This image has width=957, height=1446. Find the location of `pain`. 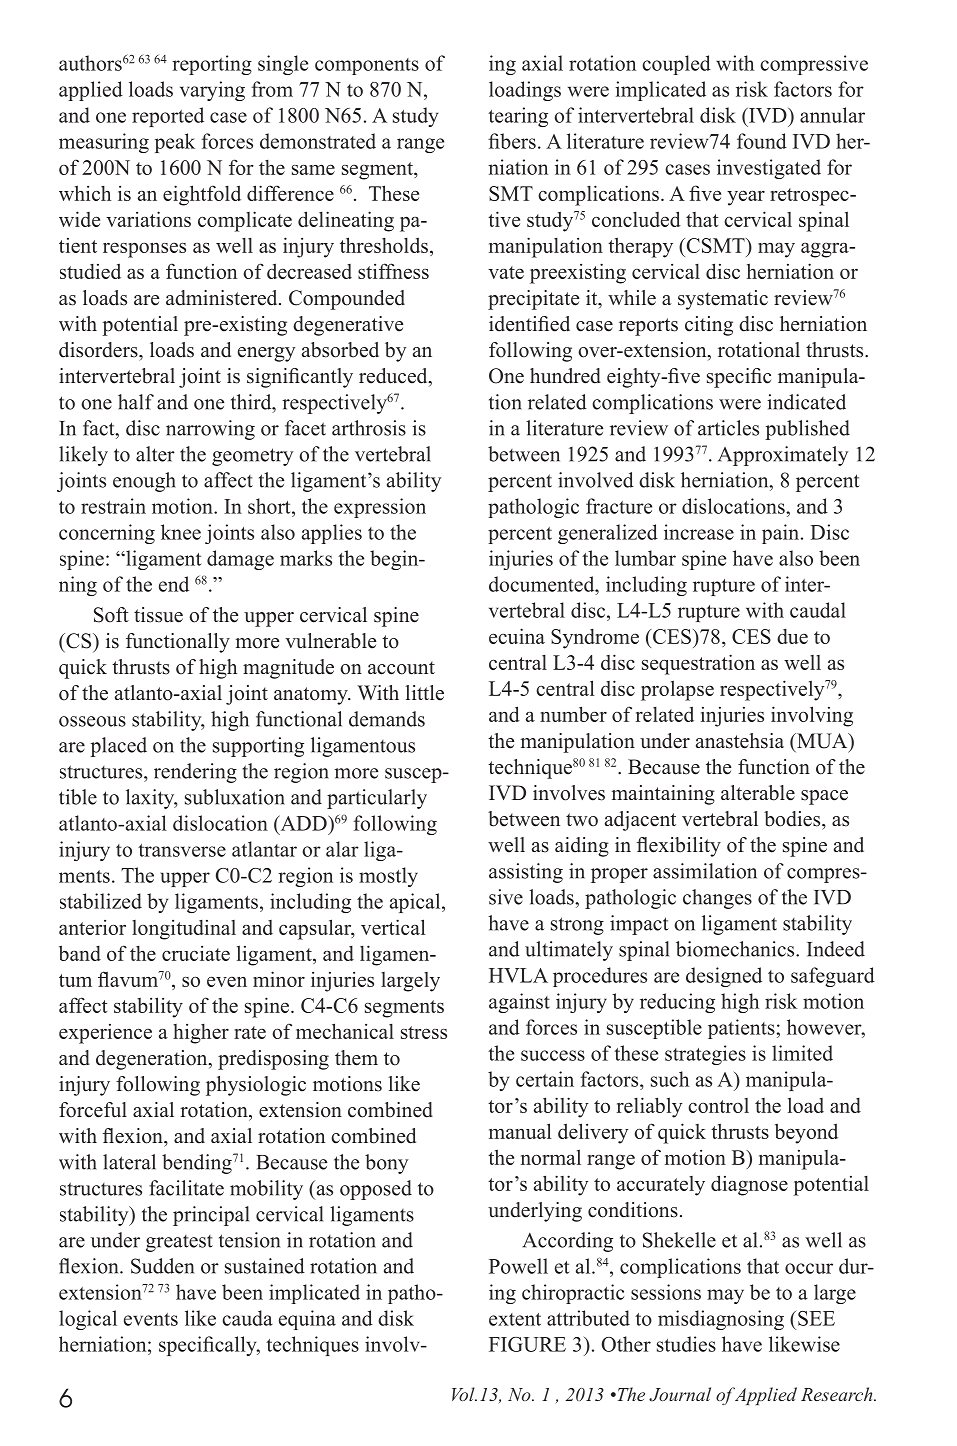

pain is located at coordinates (782, 534).
